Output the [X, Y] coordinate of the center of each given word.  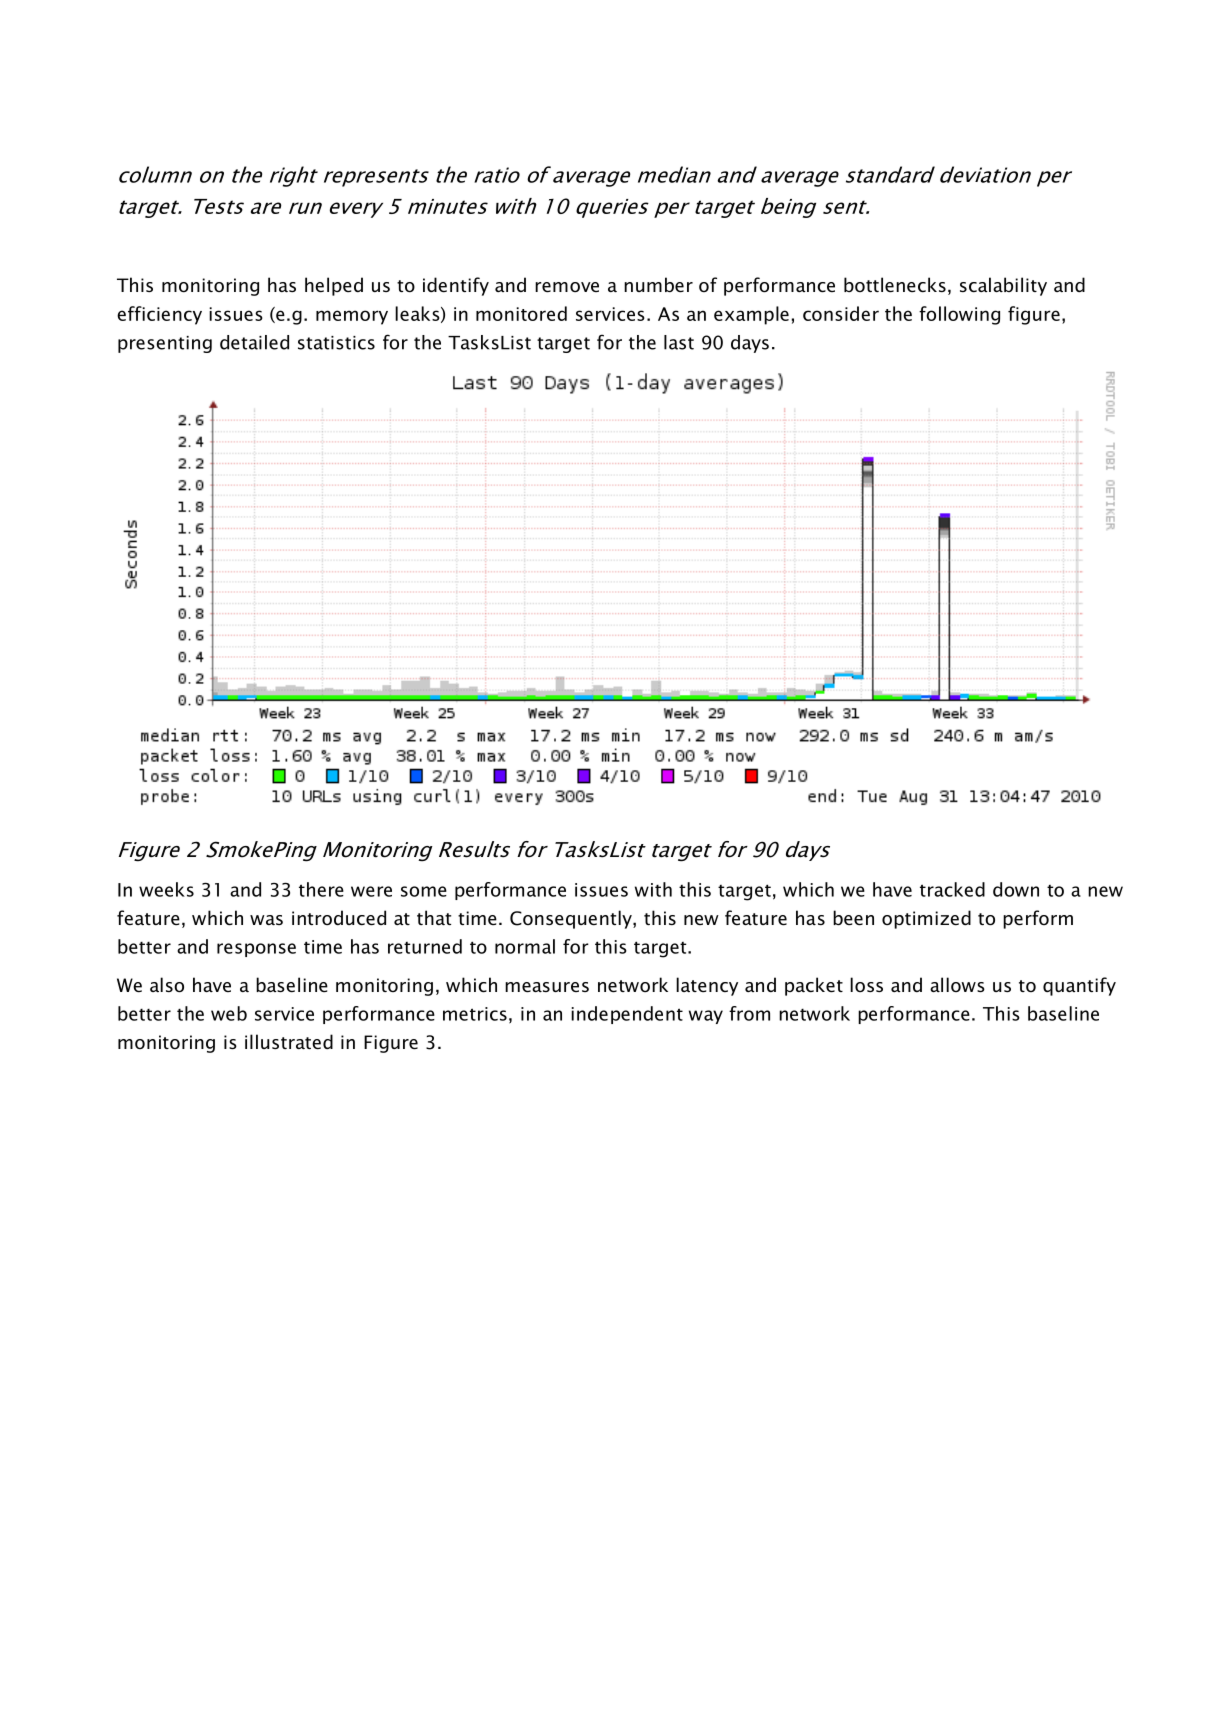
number [658, 285]
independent [627, 1015]
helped [334, 286]
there [321, 889]
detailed [254, 342]
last [679, 342]
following [959, 315]
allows [957, 984]
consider [841, 313]
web [229, 1013]
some [424, 891]
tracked [952, 889]
